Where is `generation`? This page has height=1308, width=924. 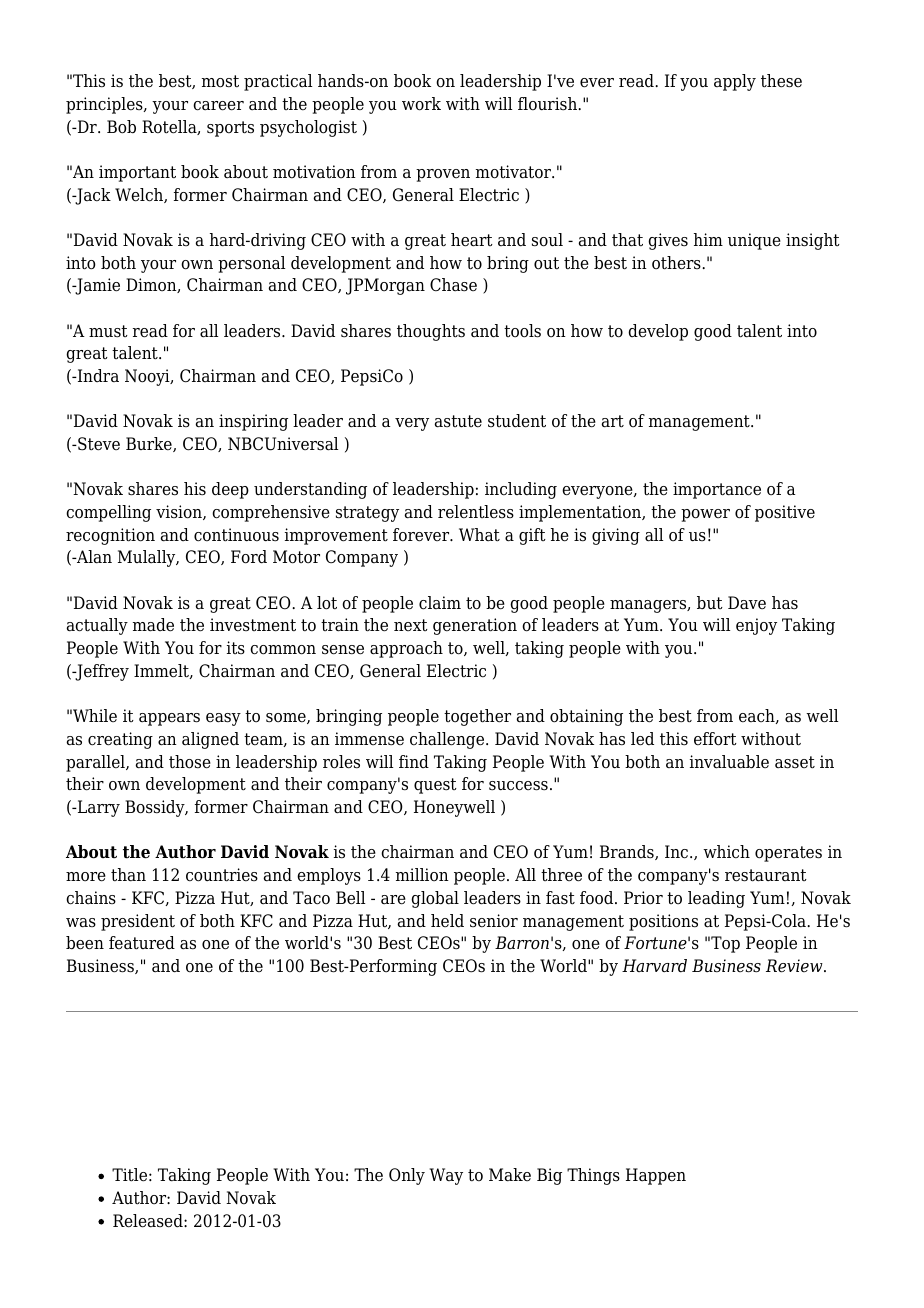
generation is located at coordinates (475, 626).
